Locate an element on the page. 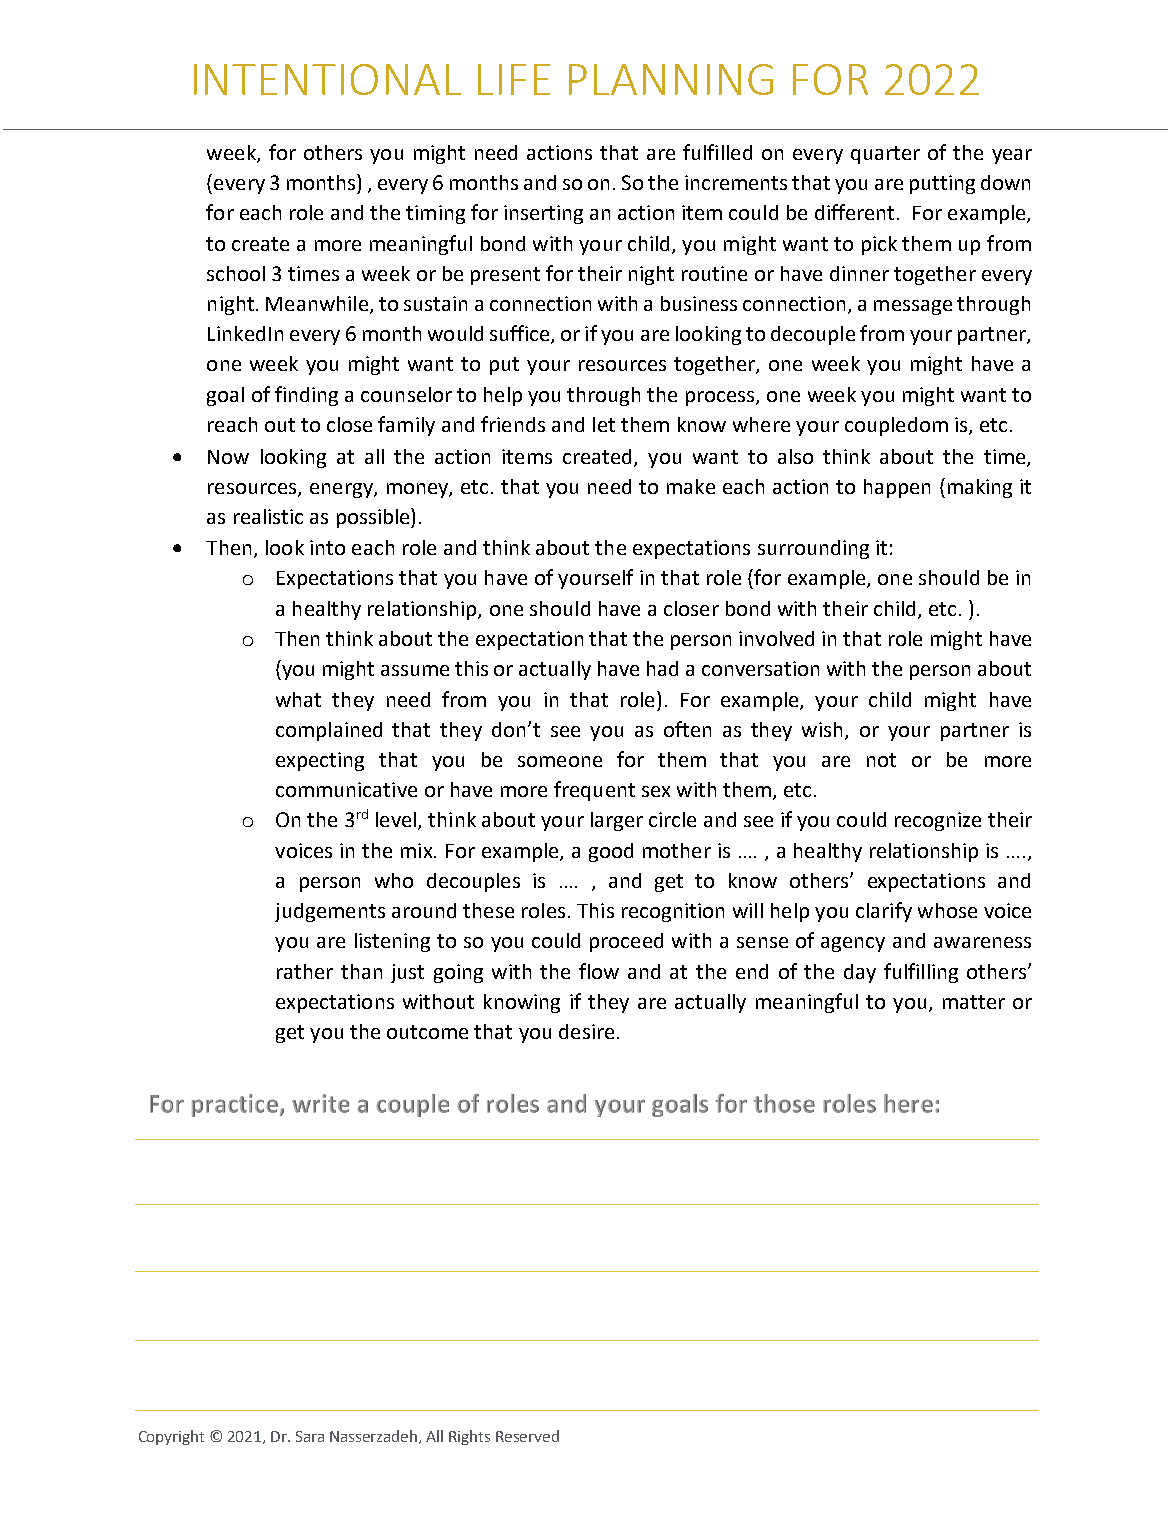  LIFE is located at coordinates (514, 79).
